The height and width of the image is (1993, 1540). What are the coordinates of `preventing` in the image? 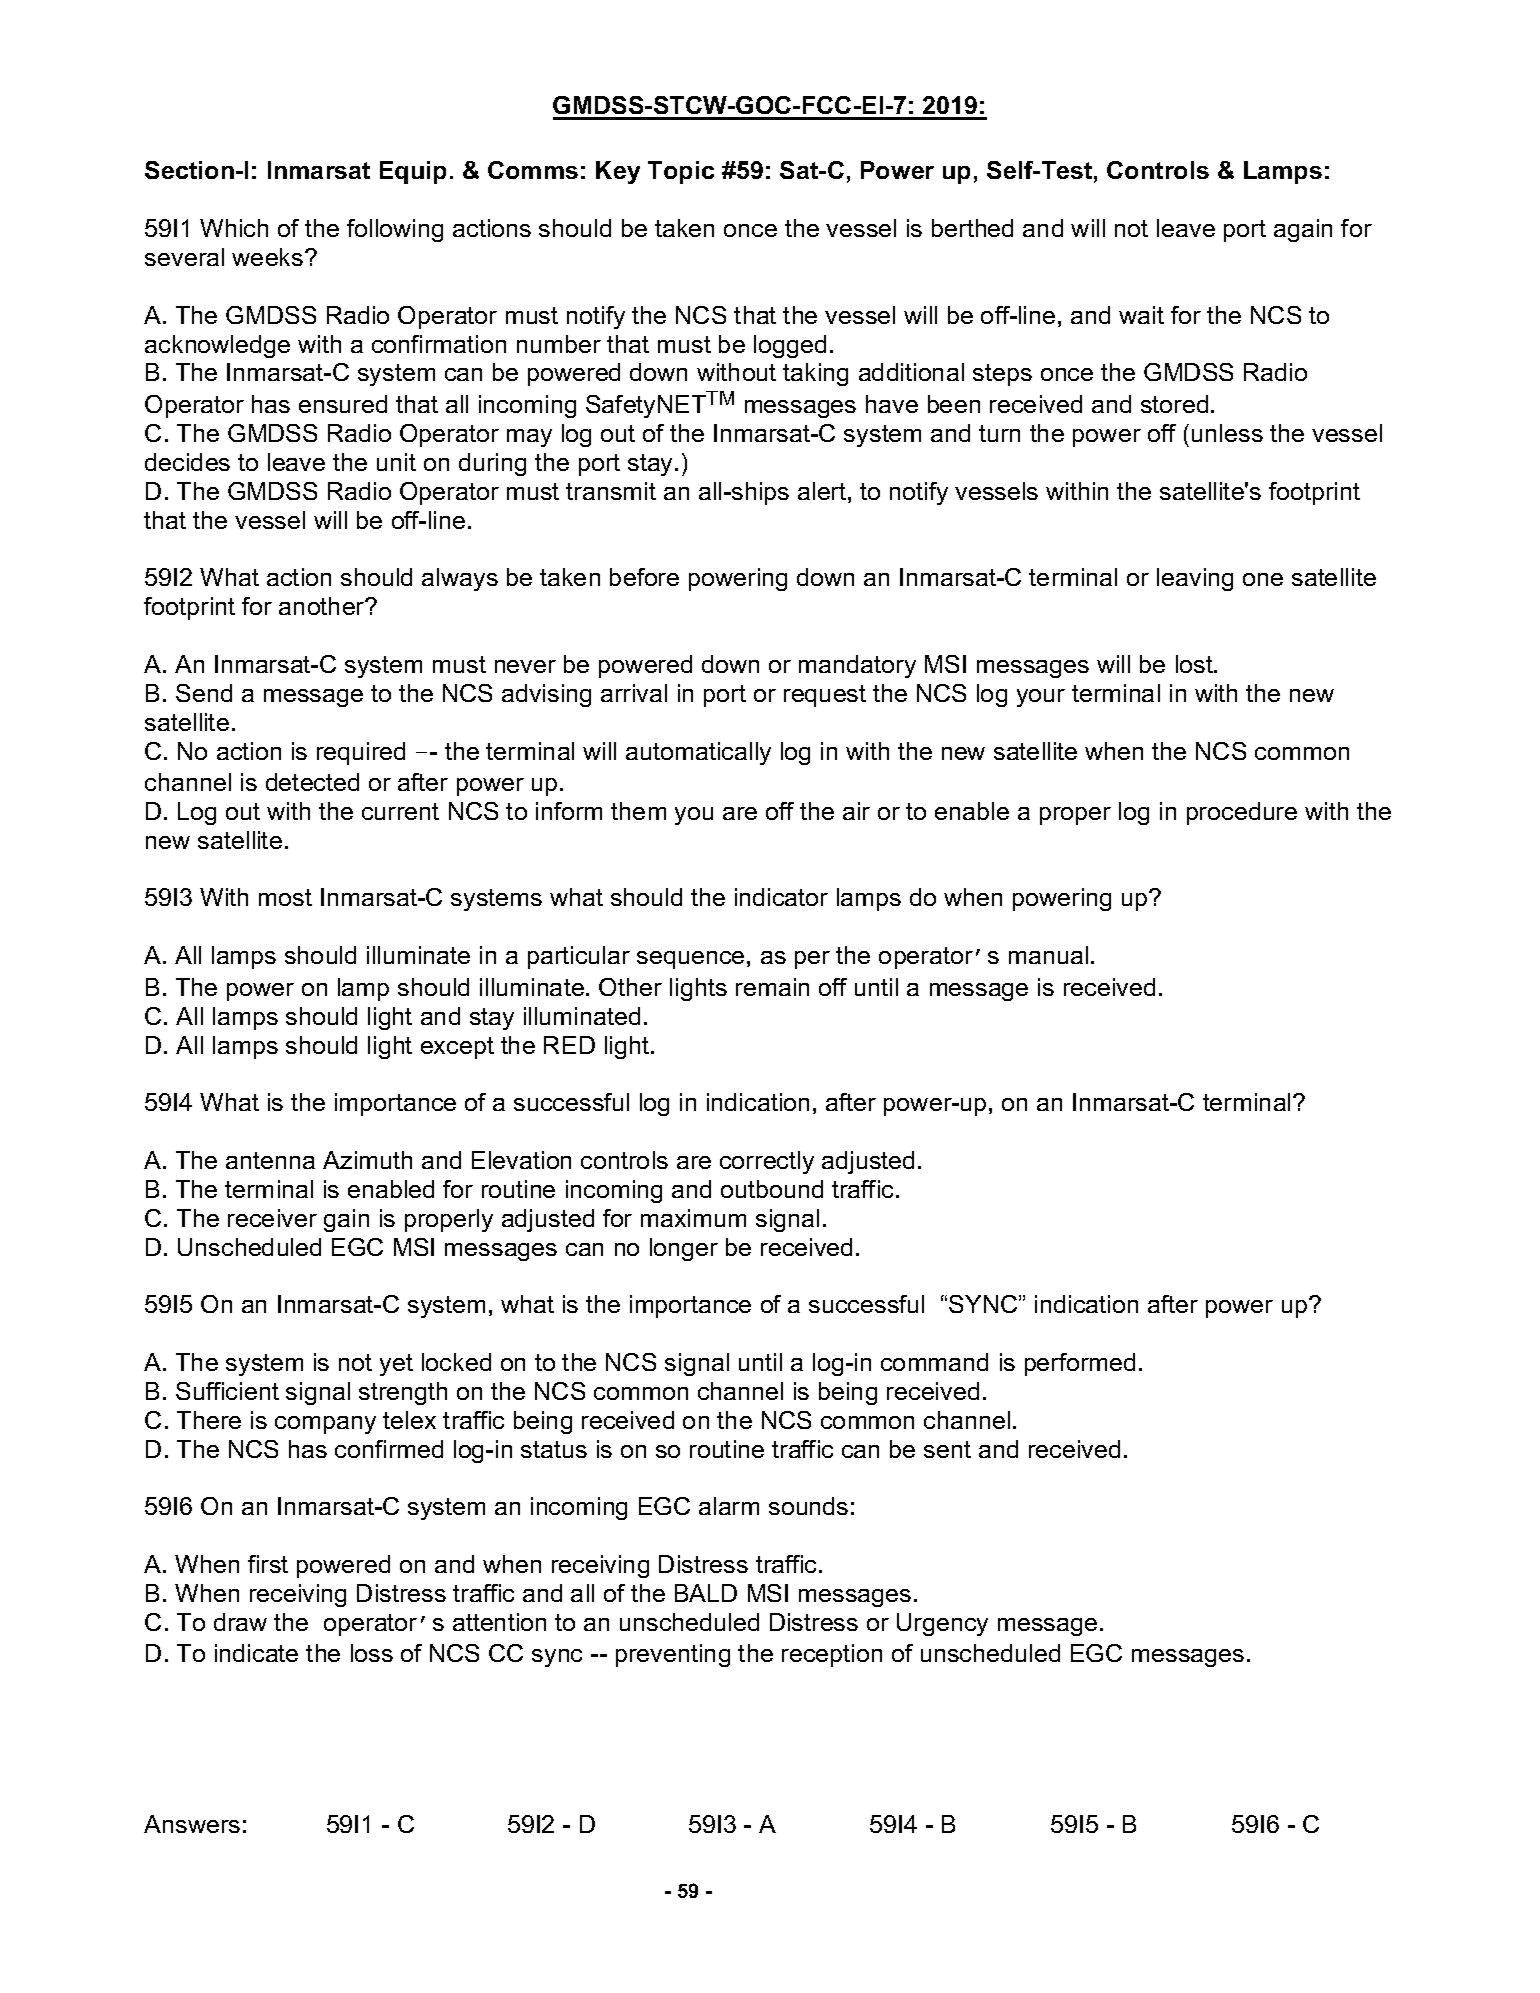 It's located at (673, 1655).
